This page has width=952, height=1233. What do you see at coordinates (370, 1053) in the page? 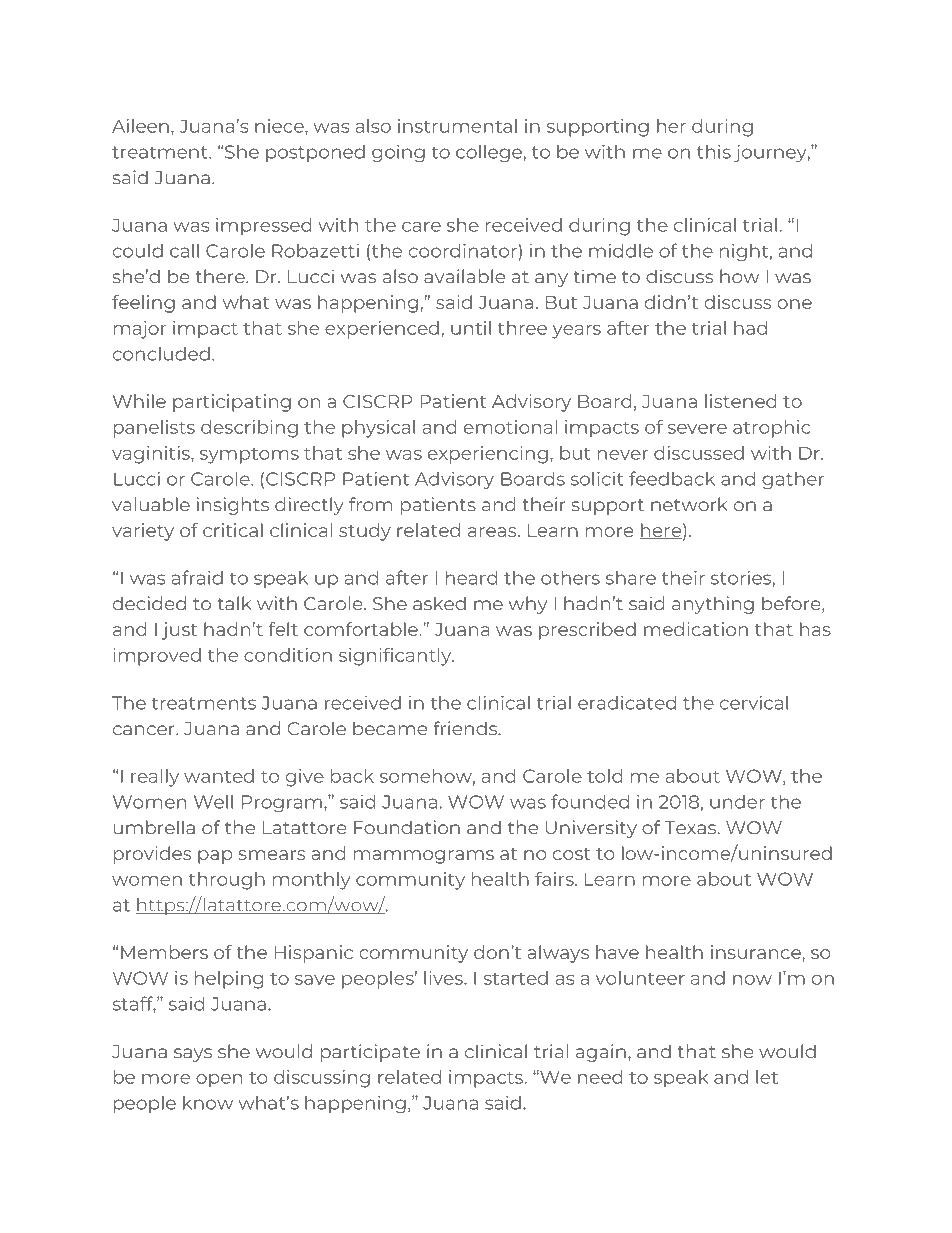
I see `participate` at bounding box center [370, 1053].
